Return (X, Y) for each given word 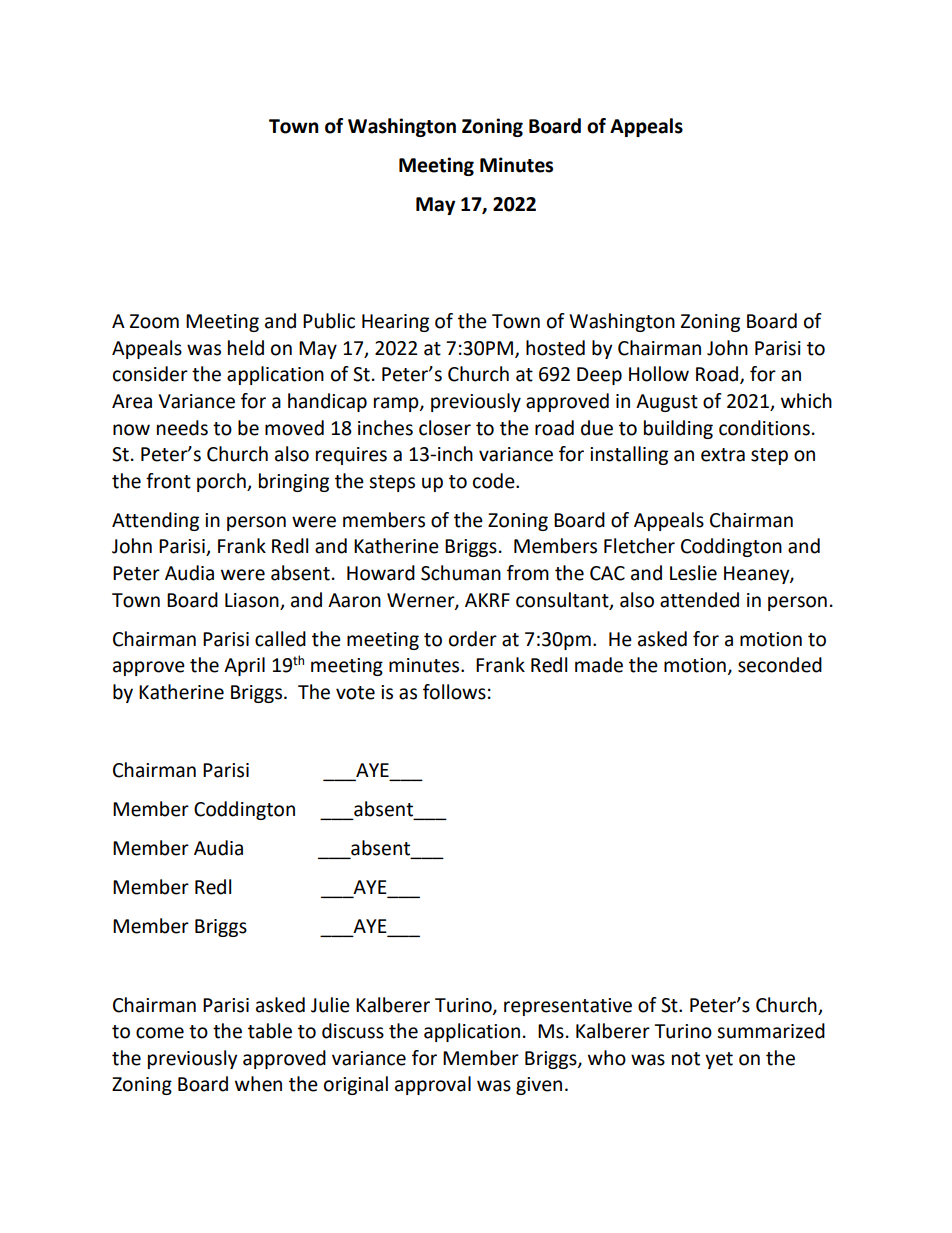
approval (433, 1085)
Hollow (659, 374)
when (258, 1084)
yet (719, 1060)
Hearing (395, 323)
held (246, 348)
